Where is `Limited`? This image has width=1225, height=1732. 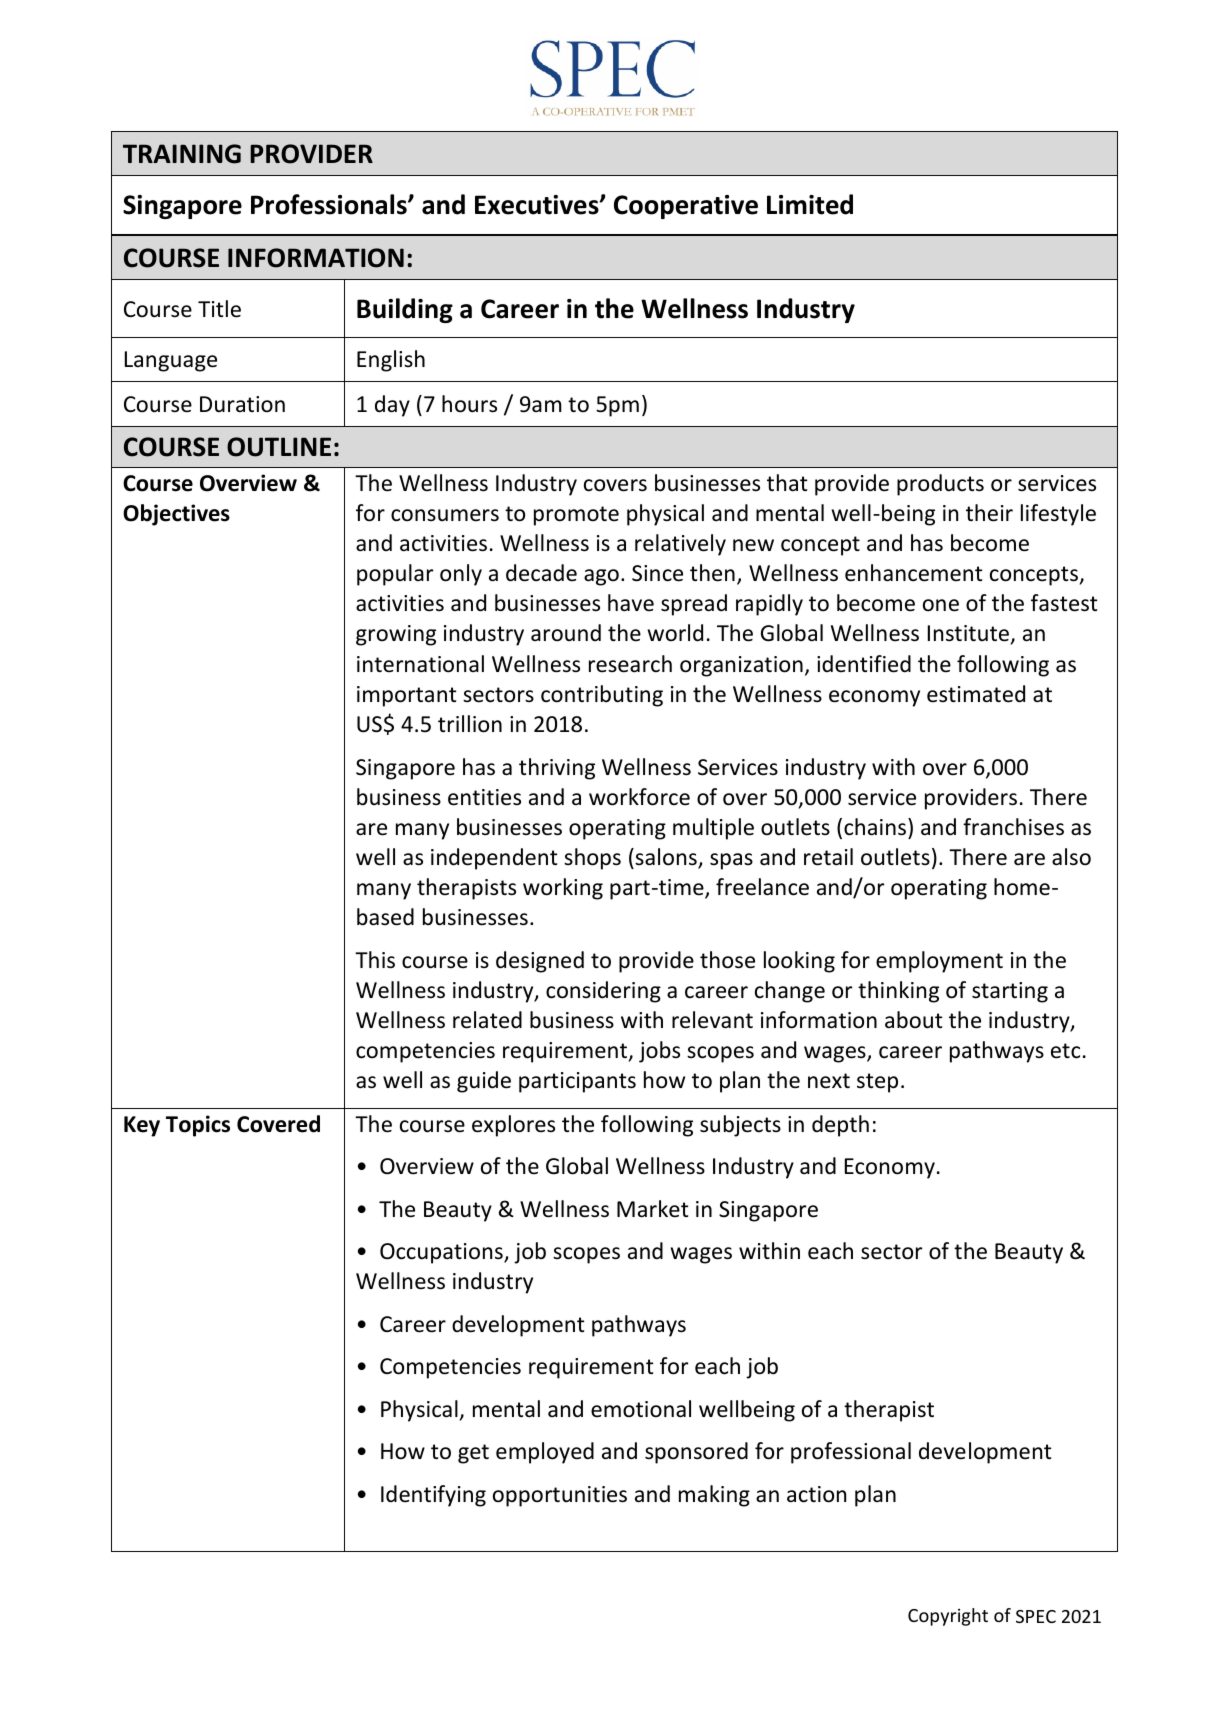
Limited is located at coordinates (810, 204).
